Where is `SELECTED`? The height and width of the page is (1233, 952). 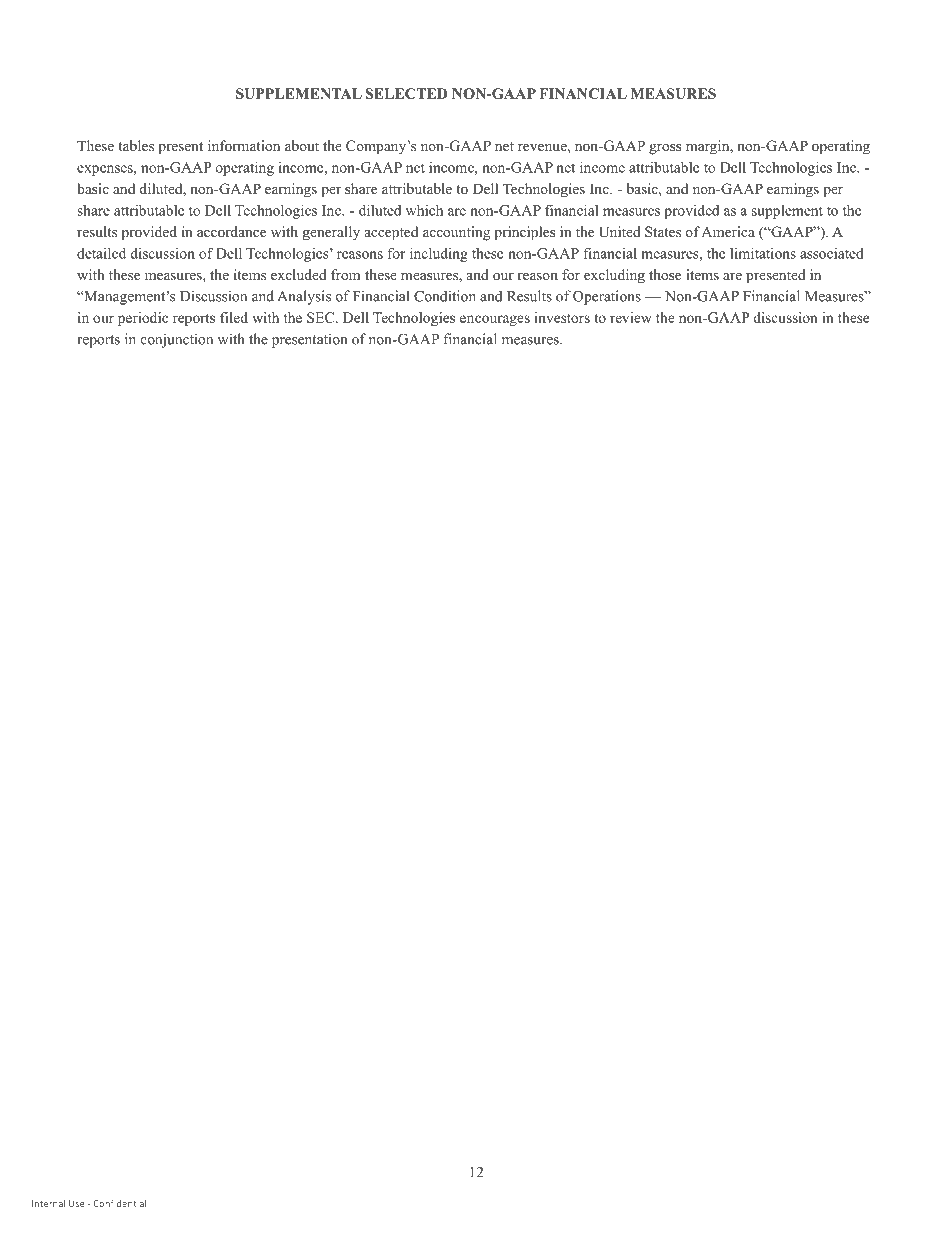
SELECTED is located at coordinates (406, 93).
